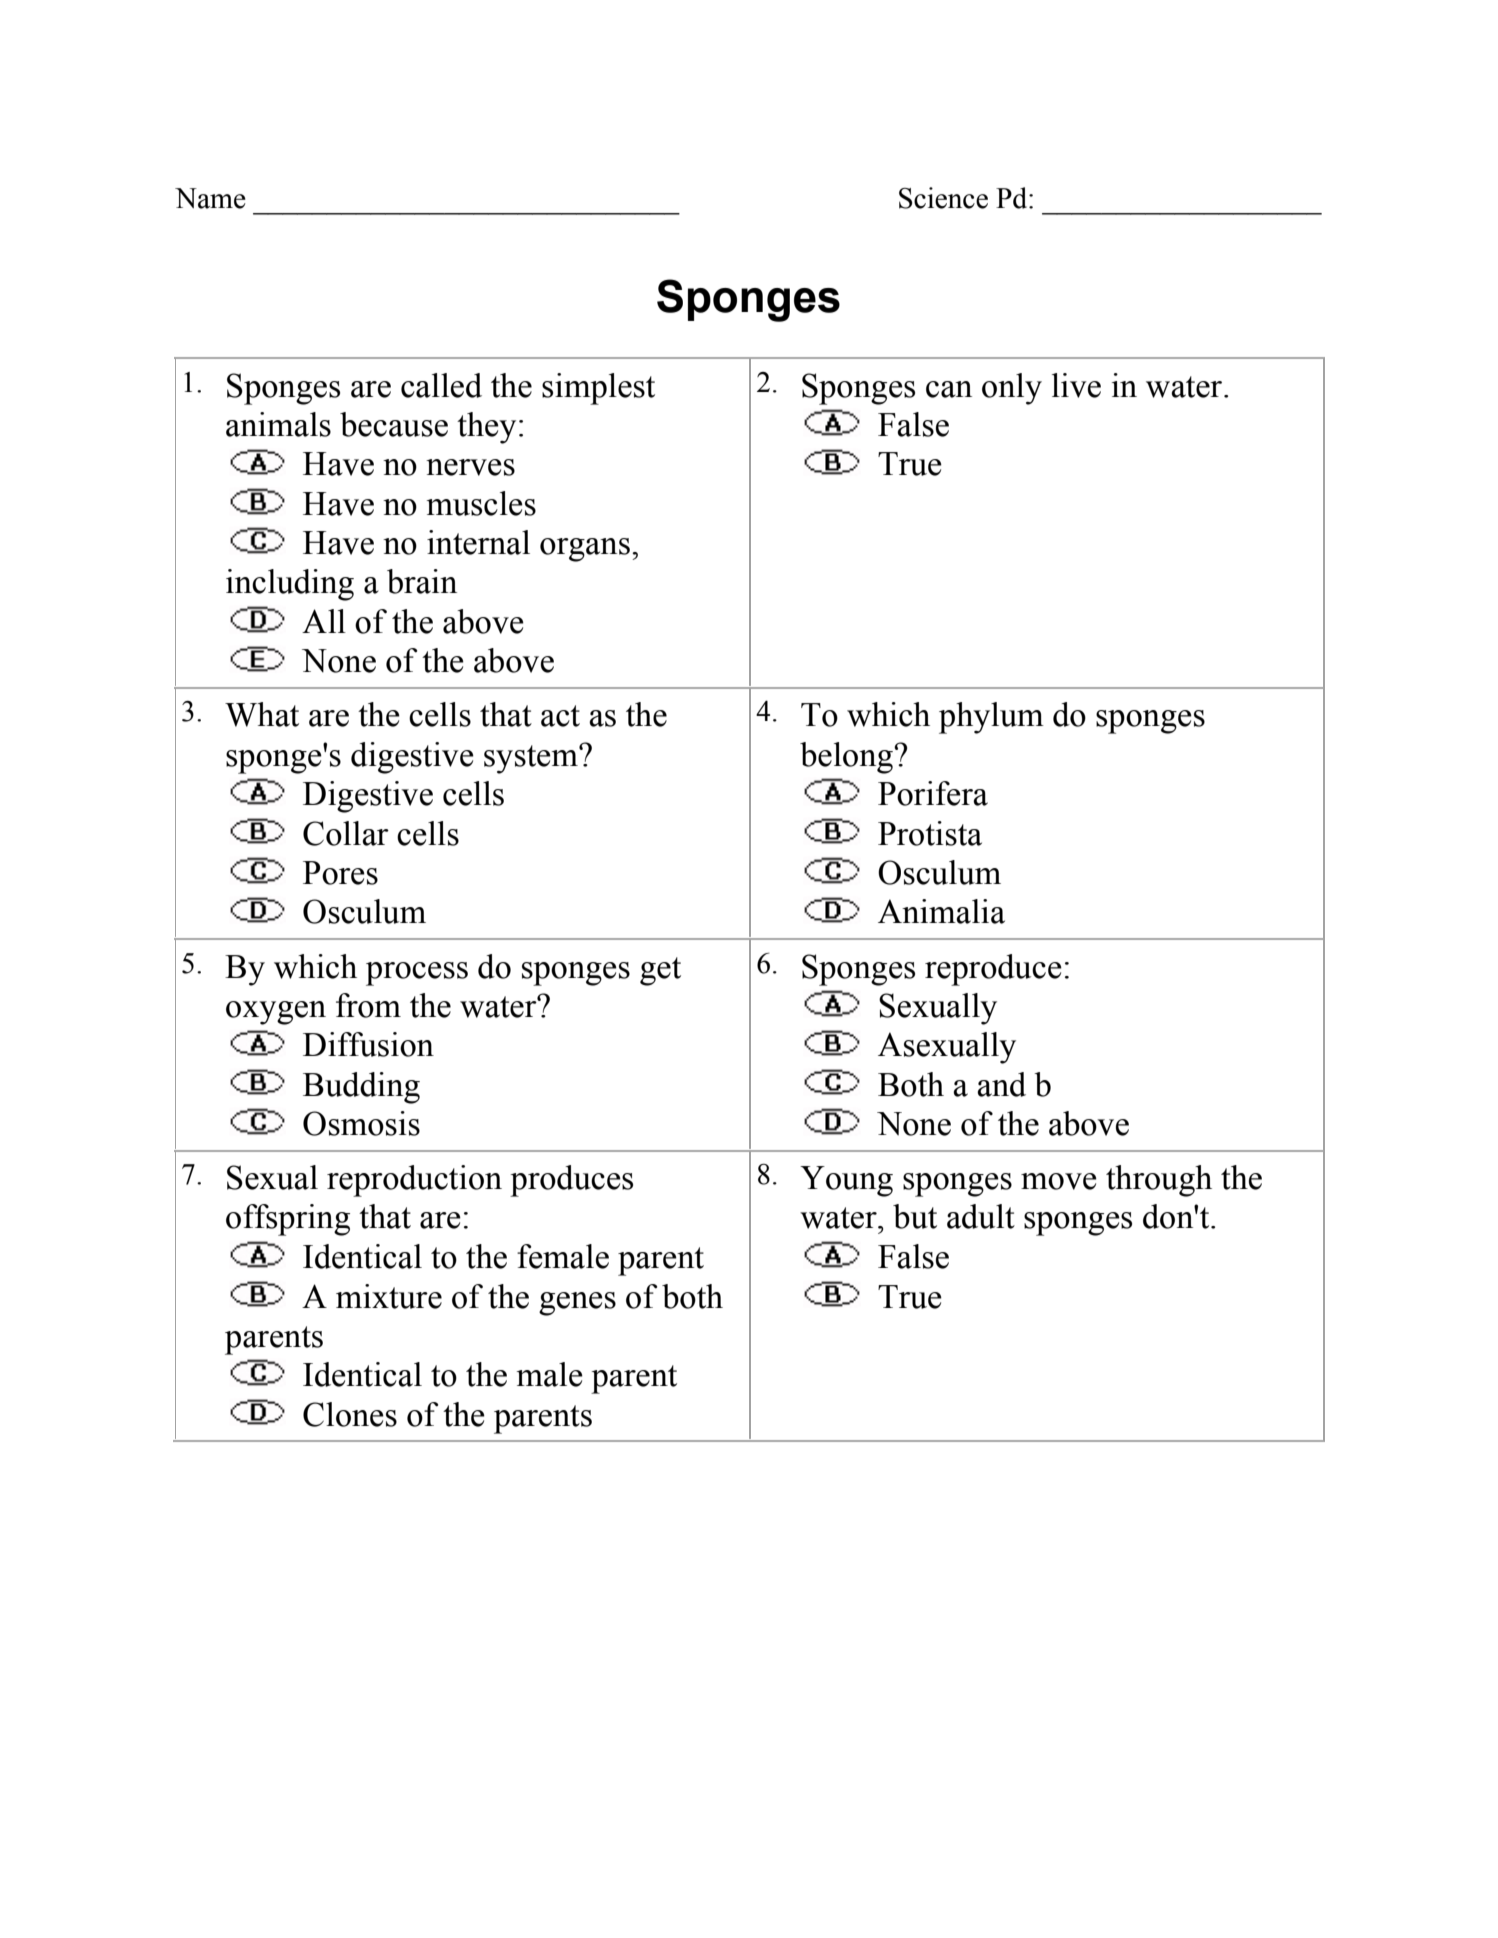 The width and height of the image is (1498, 1938). I want to click on simplest, so click(598, 389).
